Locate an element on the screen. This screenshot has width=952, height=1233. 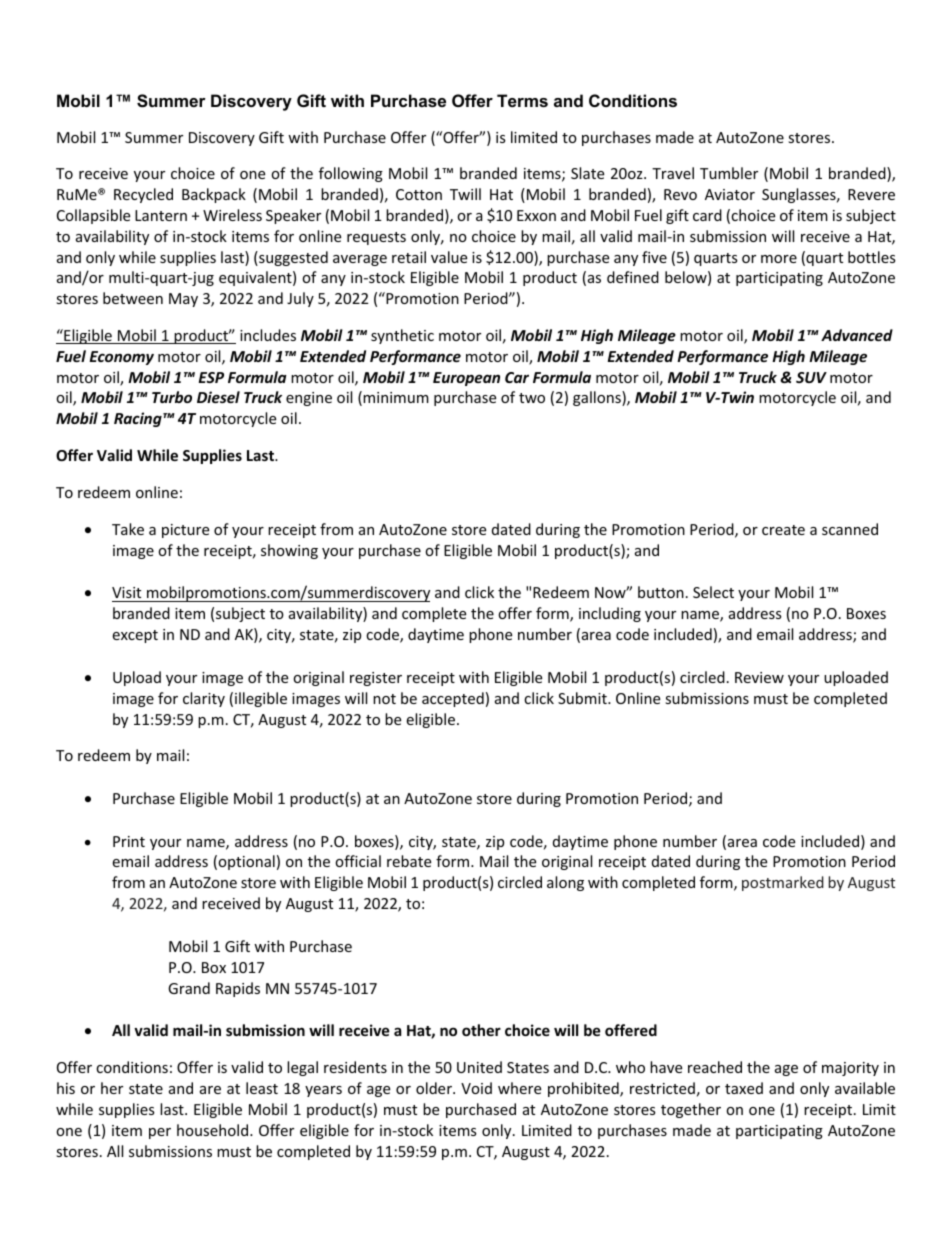
Select is located at coordinates (713, 592).
